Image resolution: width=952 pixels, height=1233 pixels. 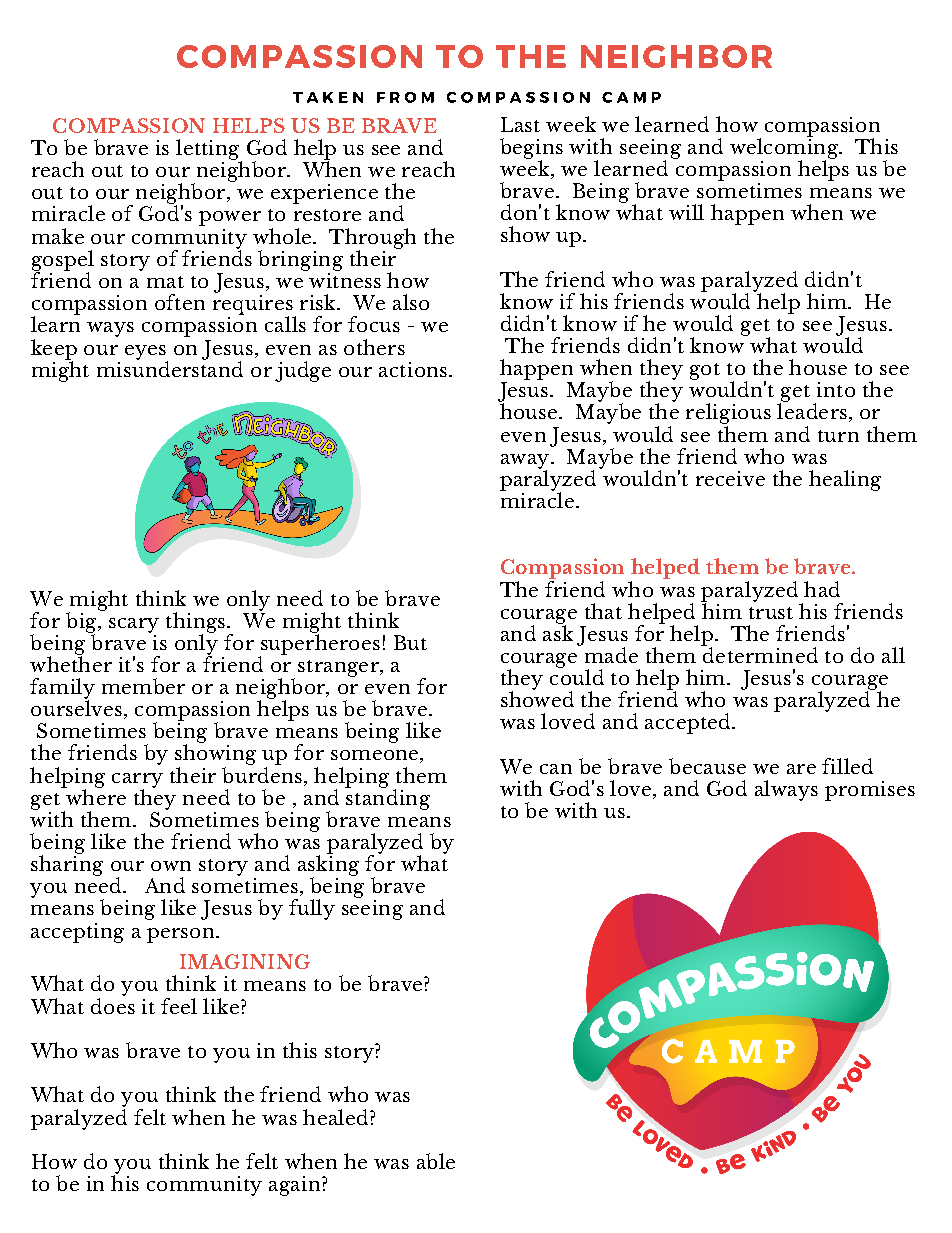 I want to click on able, so click(x=436, y=1161).
